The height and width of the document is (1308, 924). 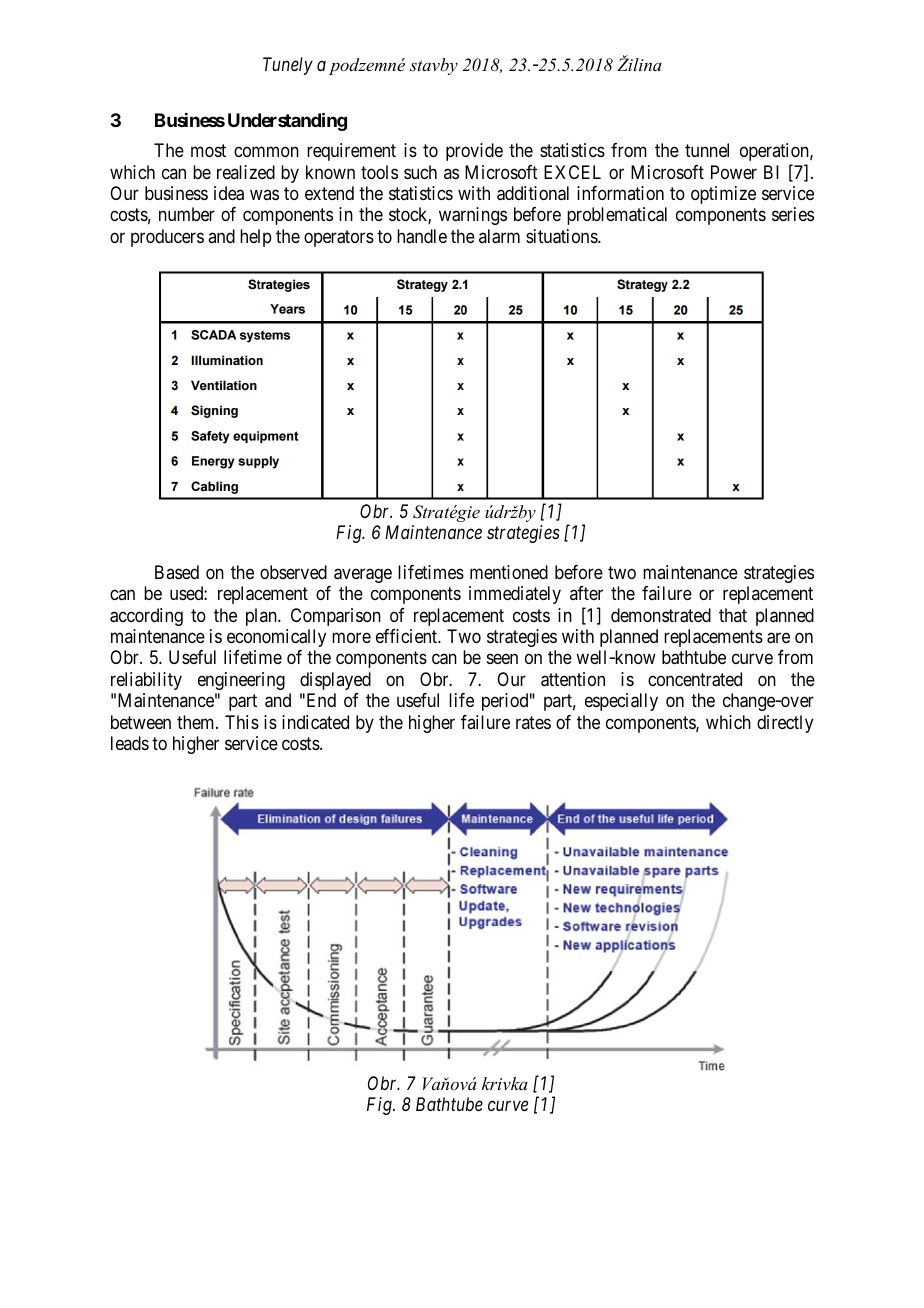 I want to click on Based, so click(x=177, y=572).
